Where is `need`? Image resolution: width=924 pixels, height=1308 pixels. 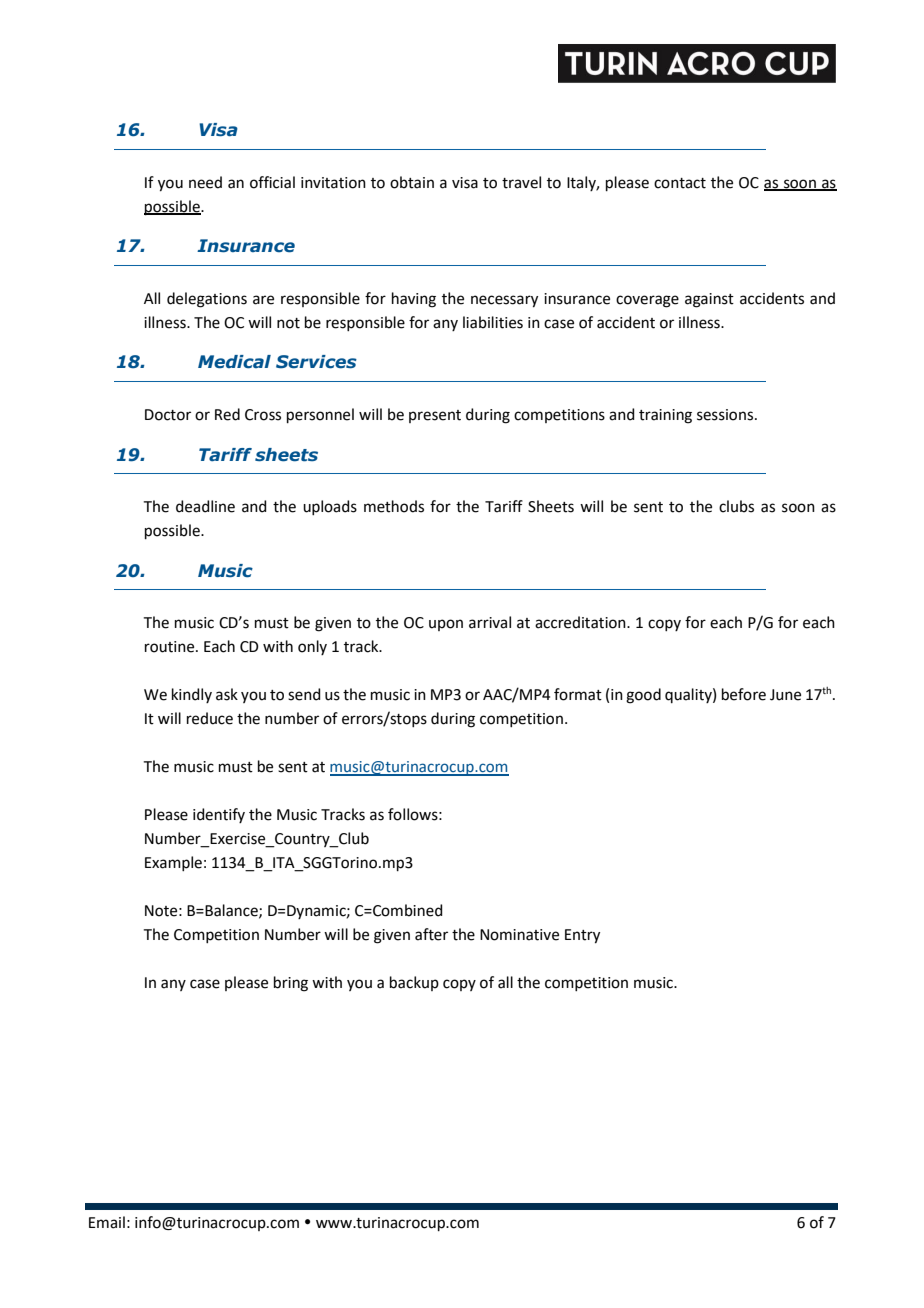 need is located at coordinates (205, 182).
